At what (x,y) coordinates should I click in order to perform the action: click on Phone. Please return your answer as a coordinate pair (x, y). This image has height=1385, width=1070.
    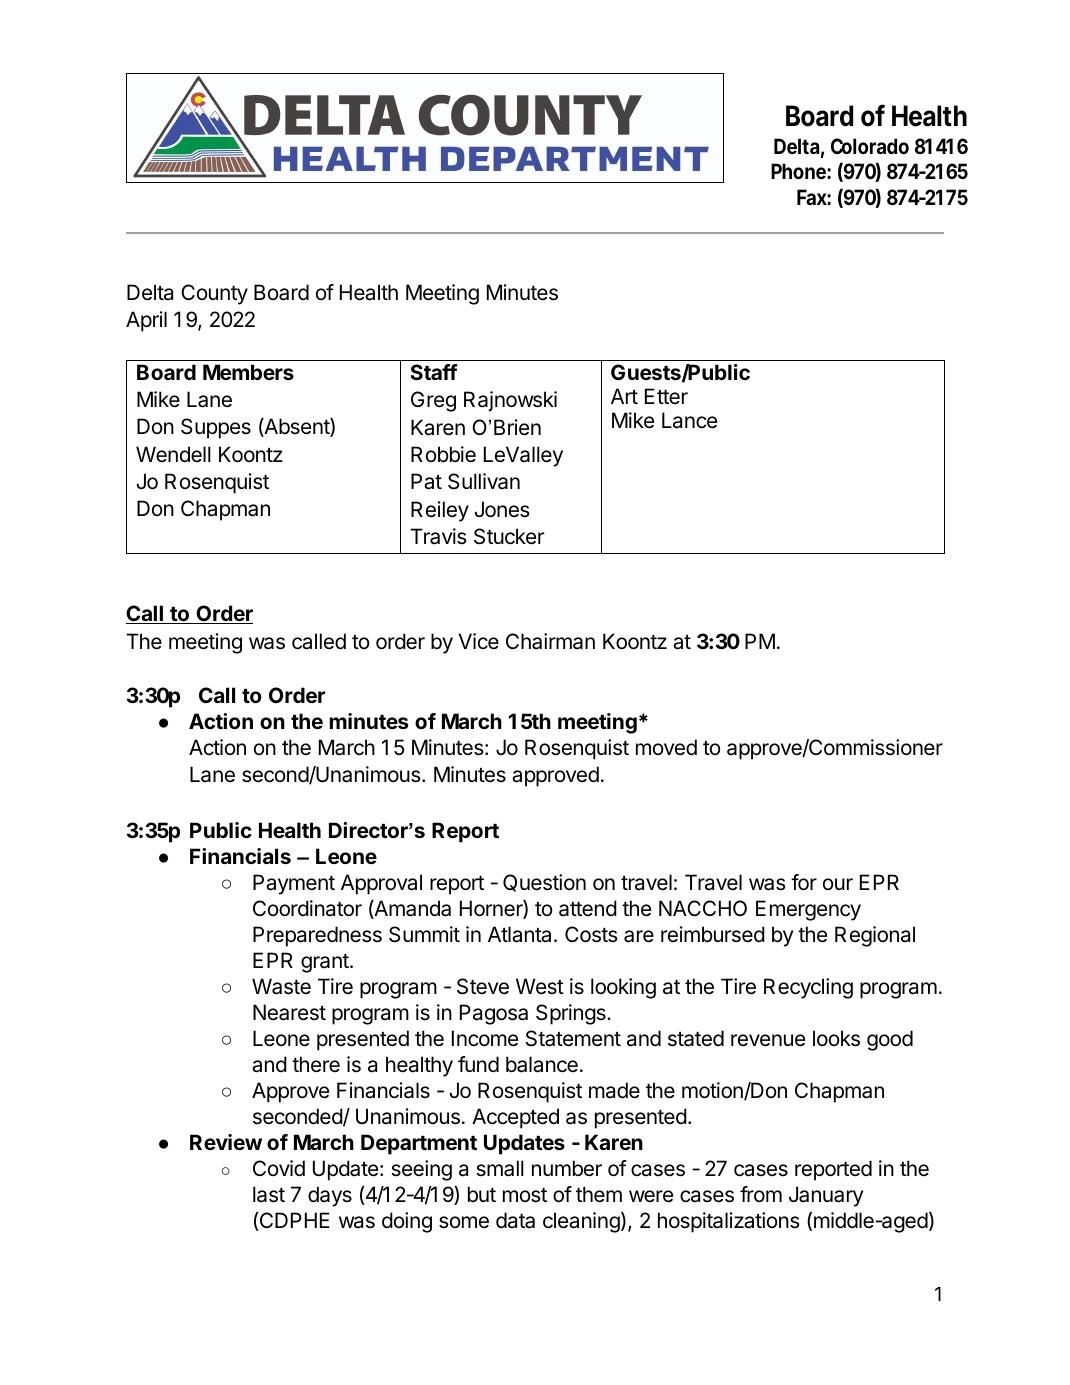
    Looking at the image, I should click on (799, 171).
